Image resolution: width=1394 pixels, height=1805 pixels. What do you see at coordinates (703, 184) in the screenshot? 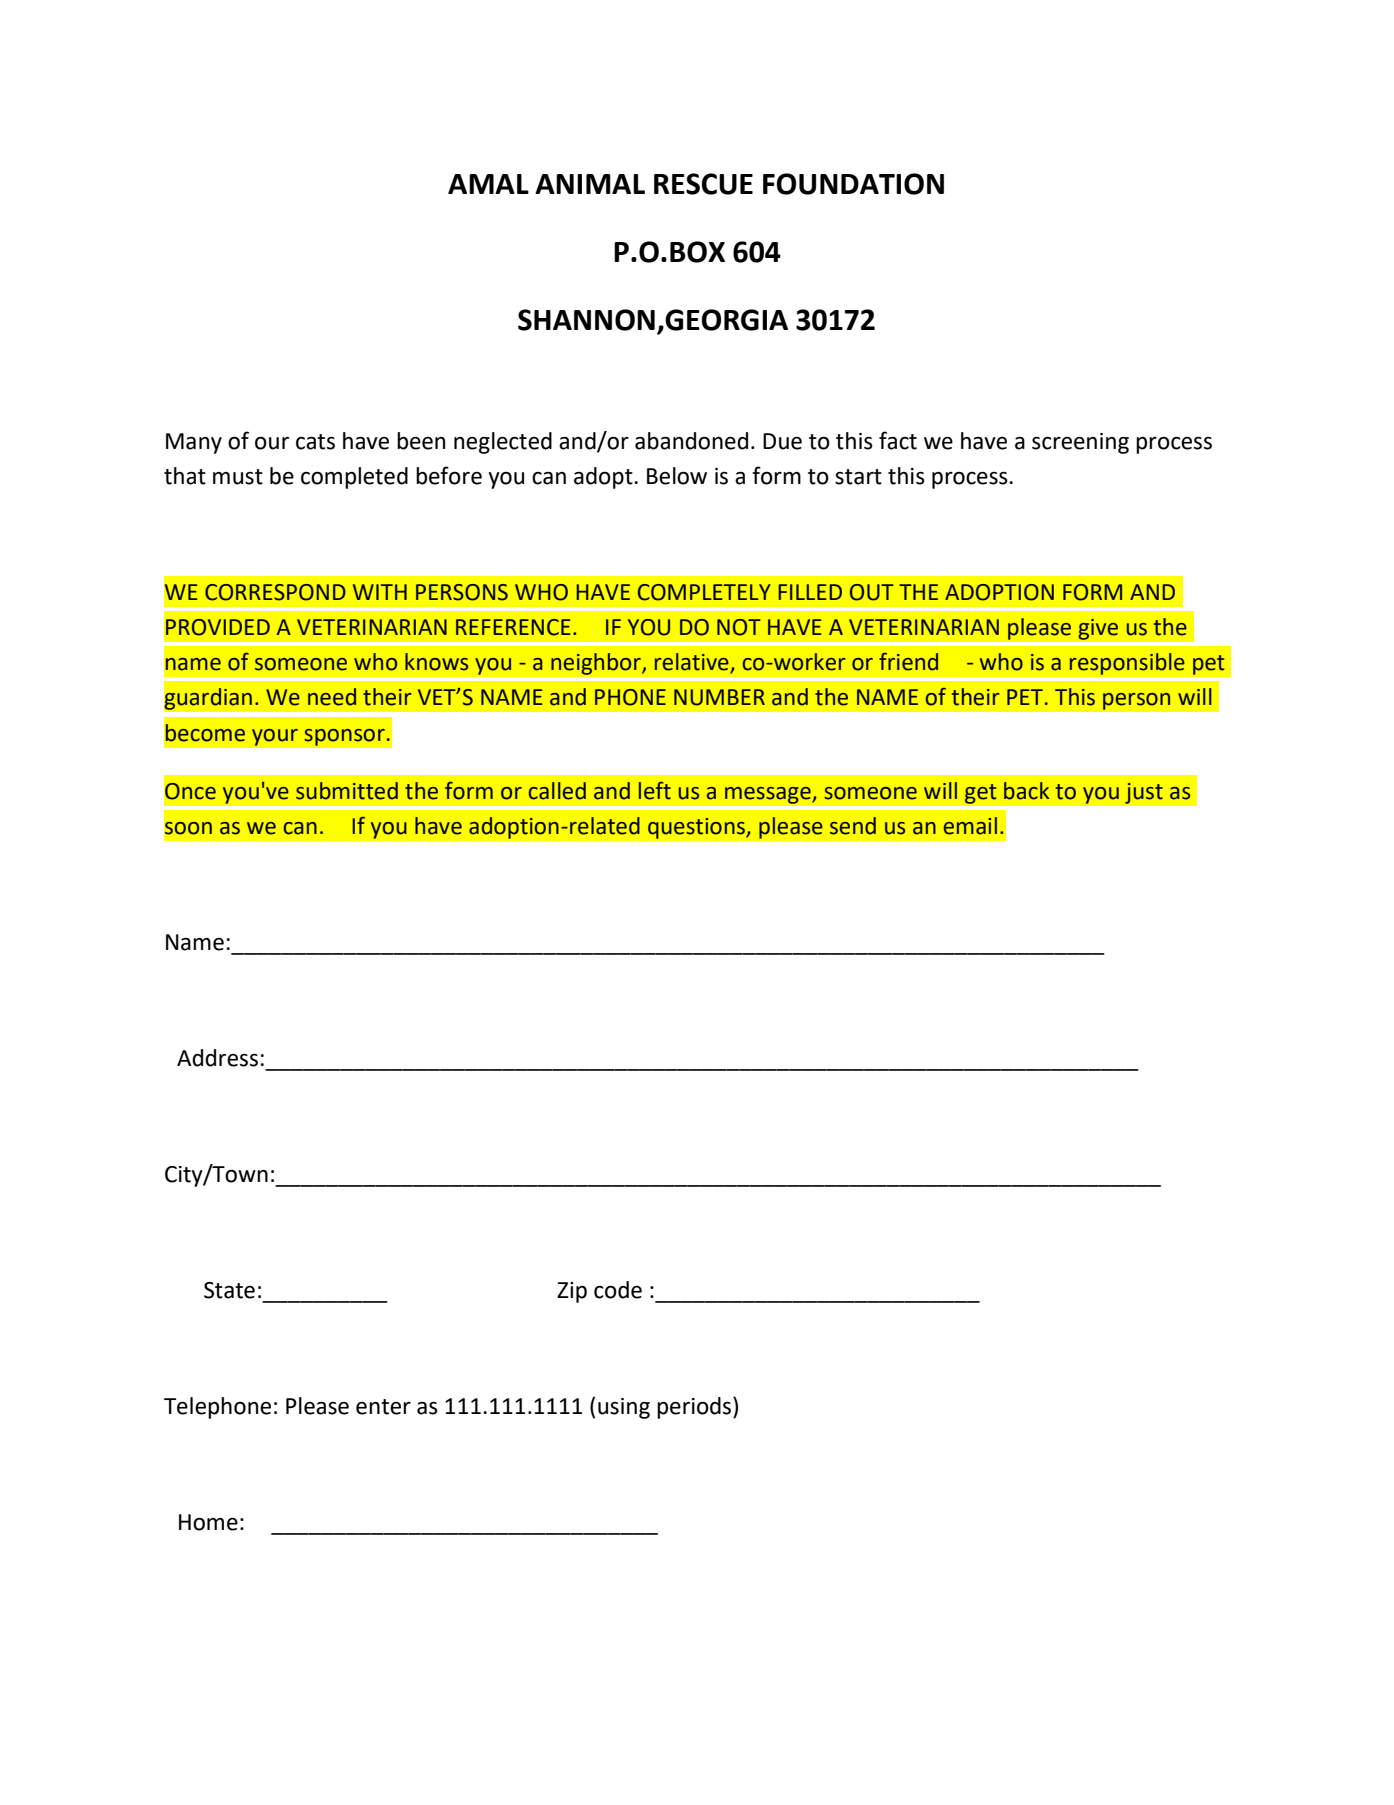
I see `RESCUE` at bounding box center [703, 184].
